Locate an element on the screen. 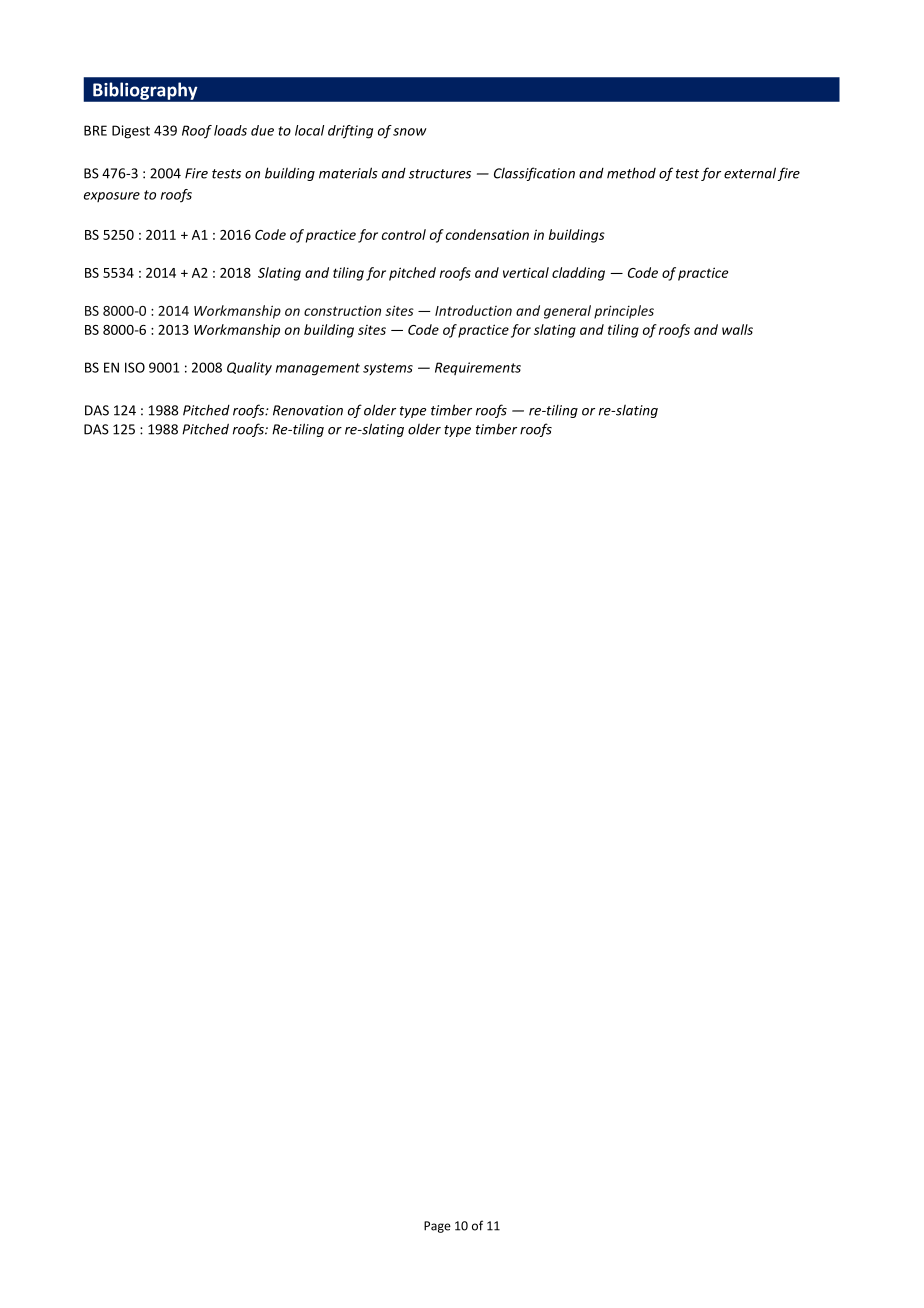 The height and width of the screenshot is (1308, 924). management is located at coordinates (318, 369).
